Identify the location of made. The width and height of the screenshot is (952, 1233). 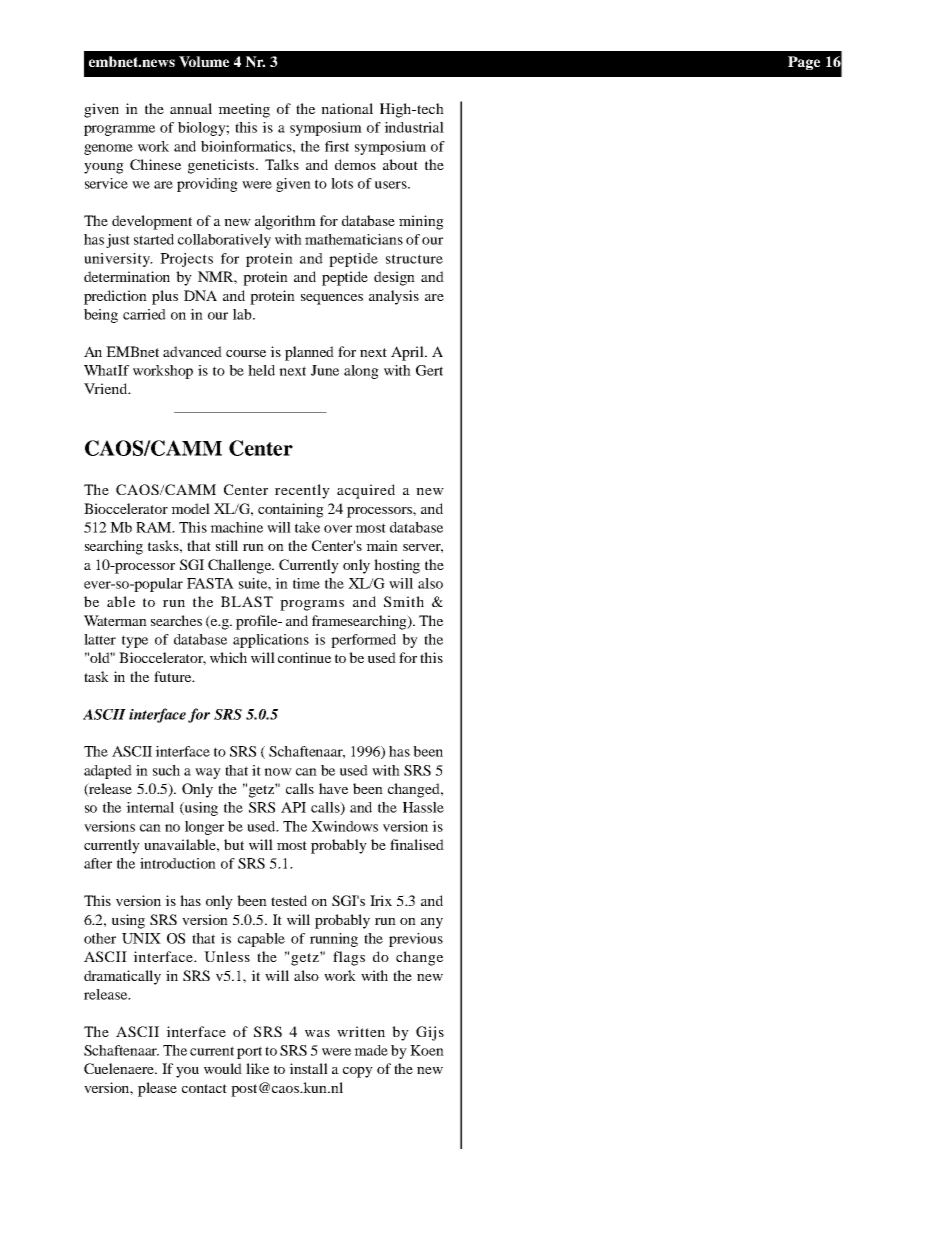
(371, 1050).
